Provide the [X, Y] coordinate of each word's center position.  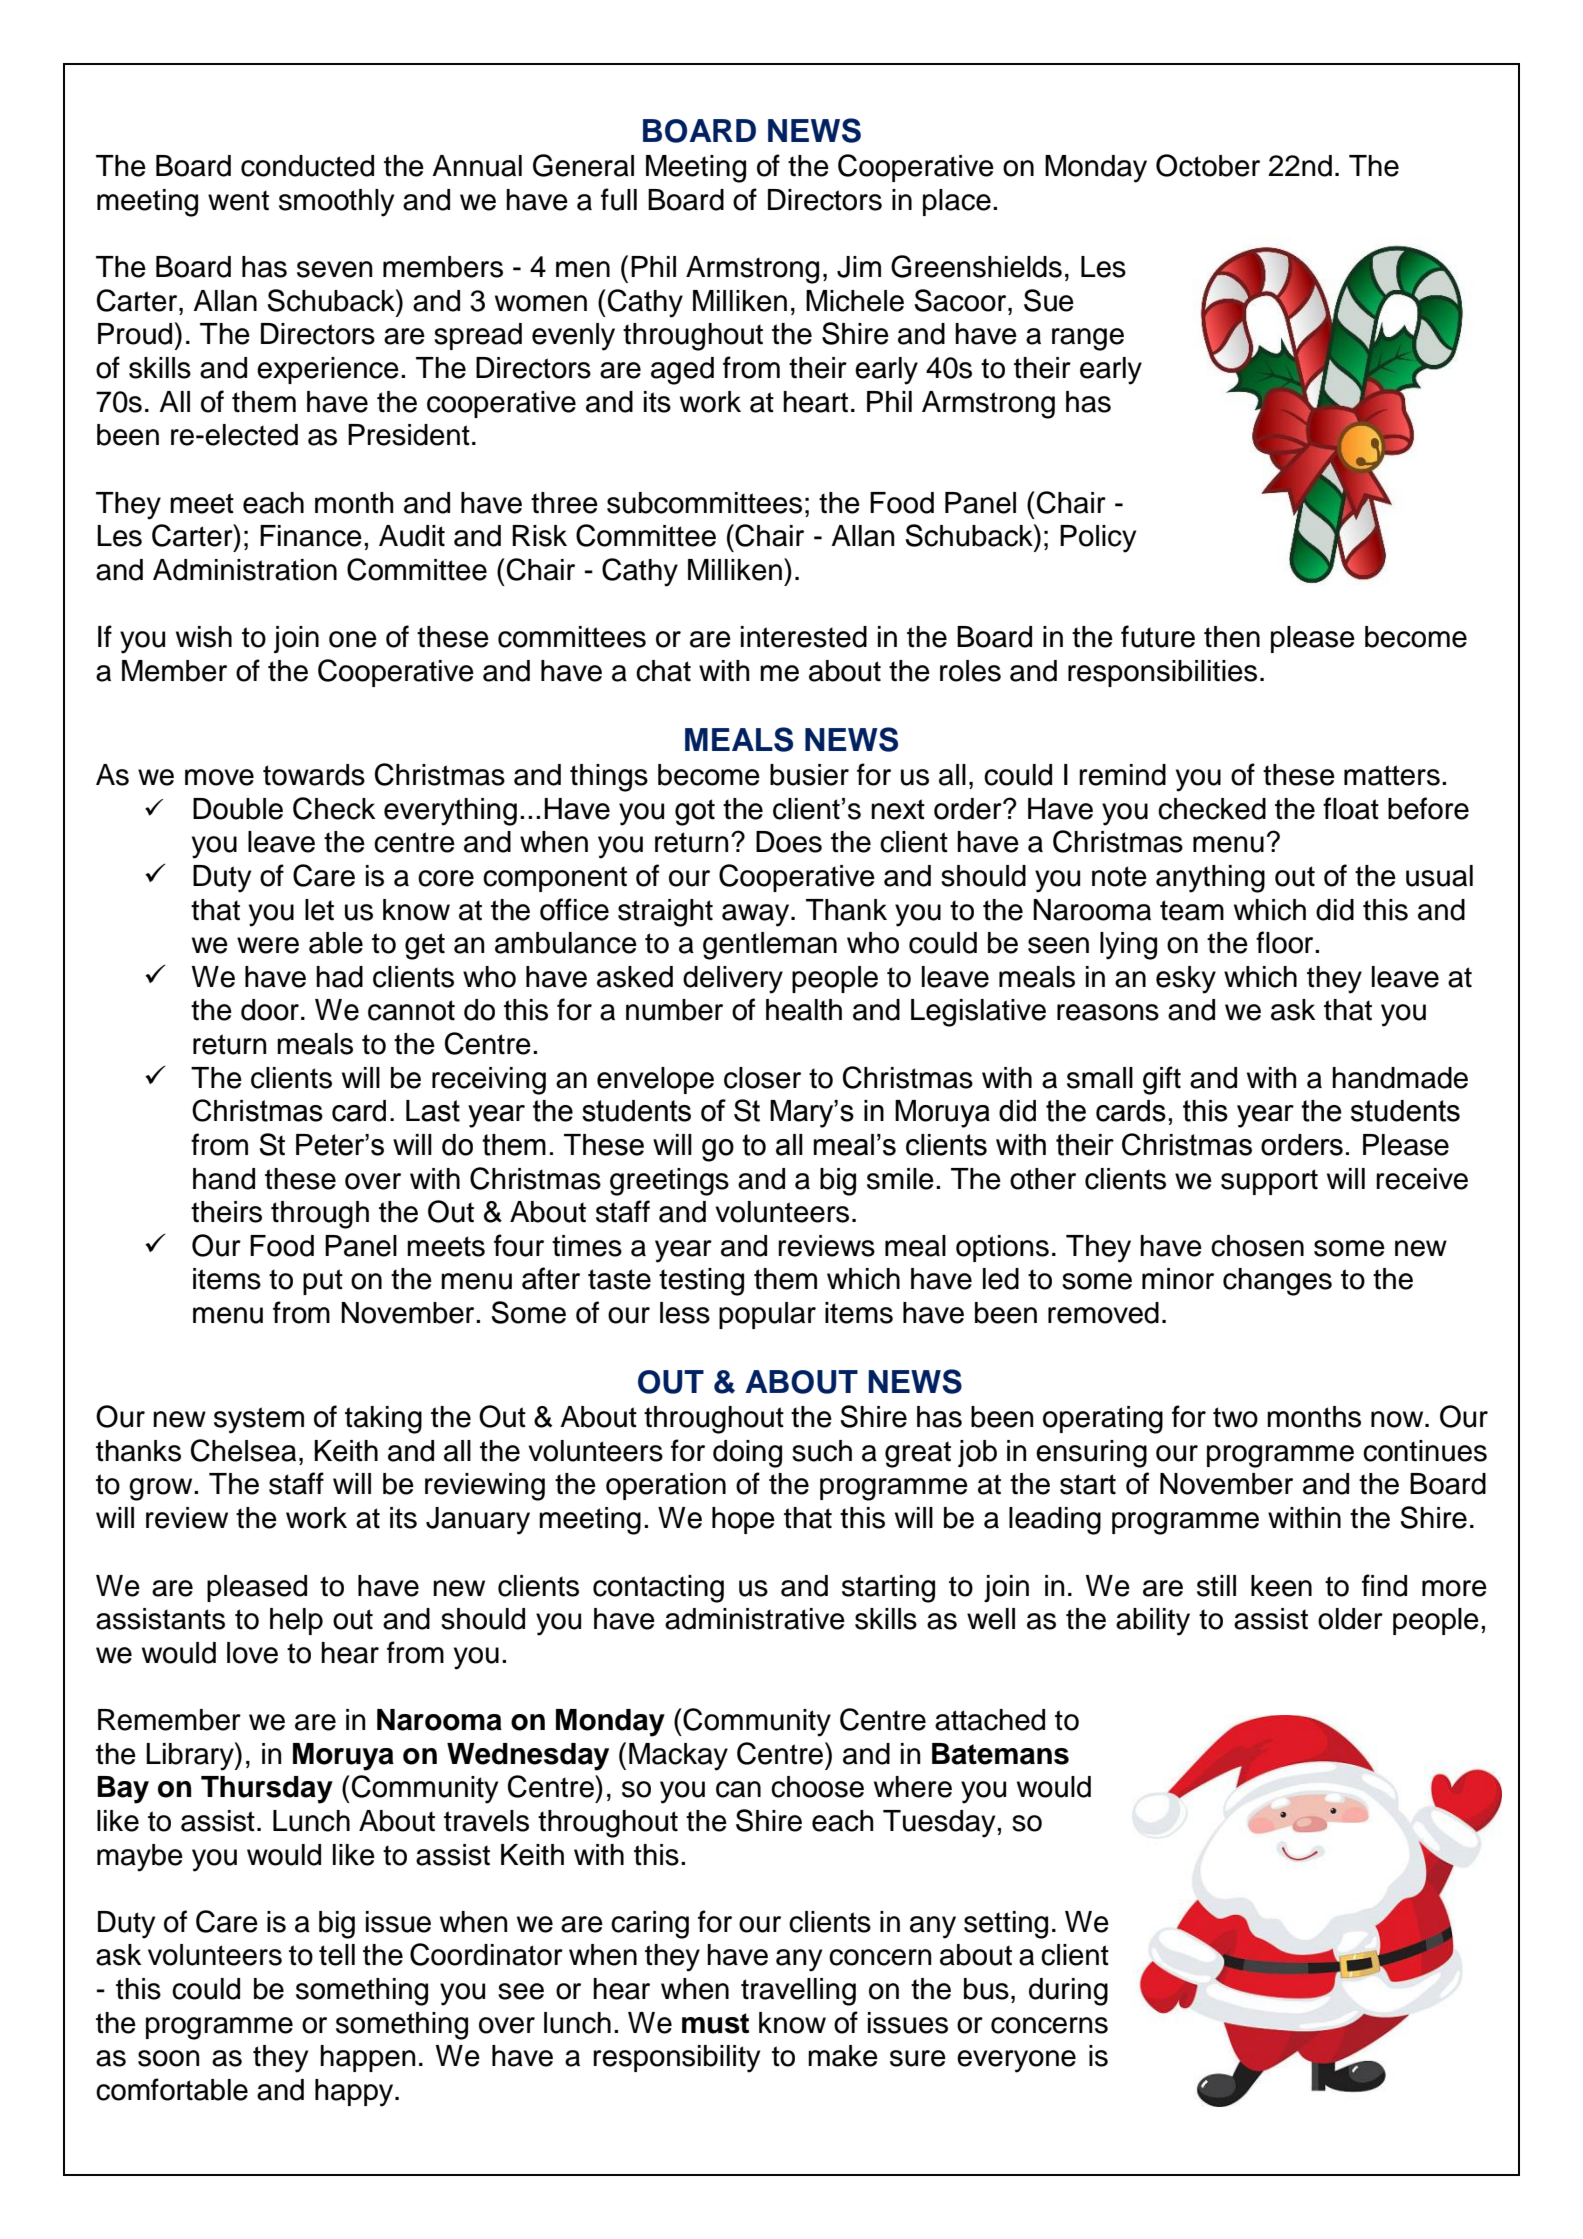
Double [238, 809]
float [1351, 808]
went [238, 200]
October [1208, 165]
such [822, 1451]
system [259, 1420]
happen [368, 2058]
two [1235, 1417]
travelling [798, 1992]
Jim [859, 267]
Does [789, 842]
